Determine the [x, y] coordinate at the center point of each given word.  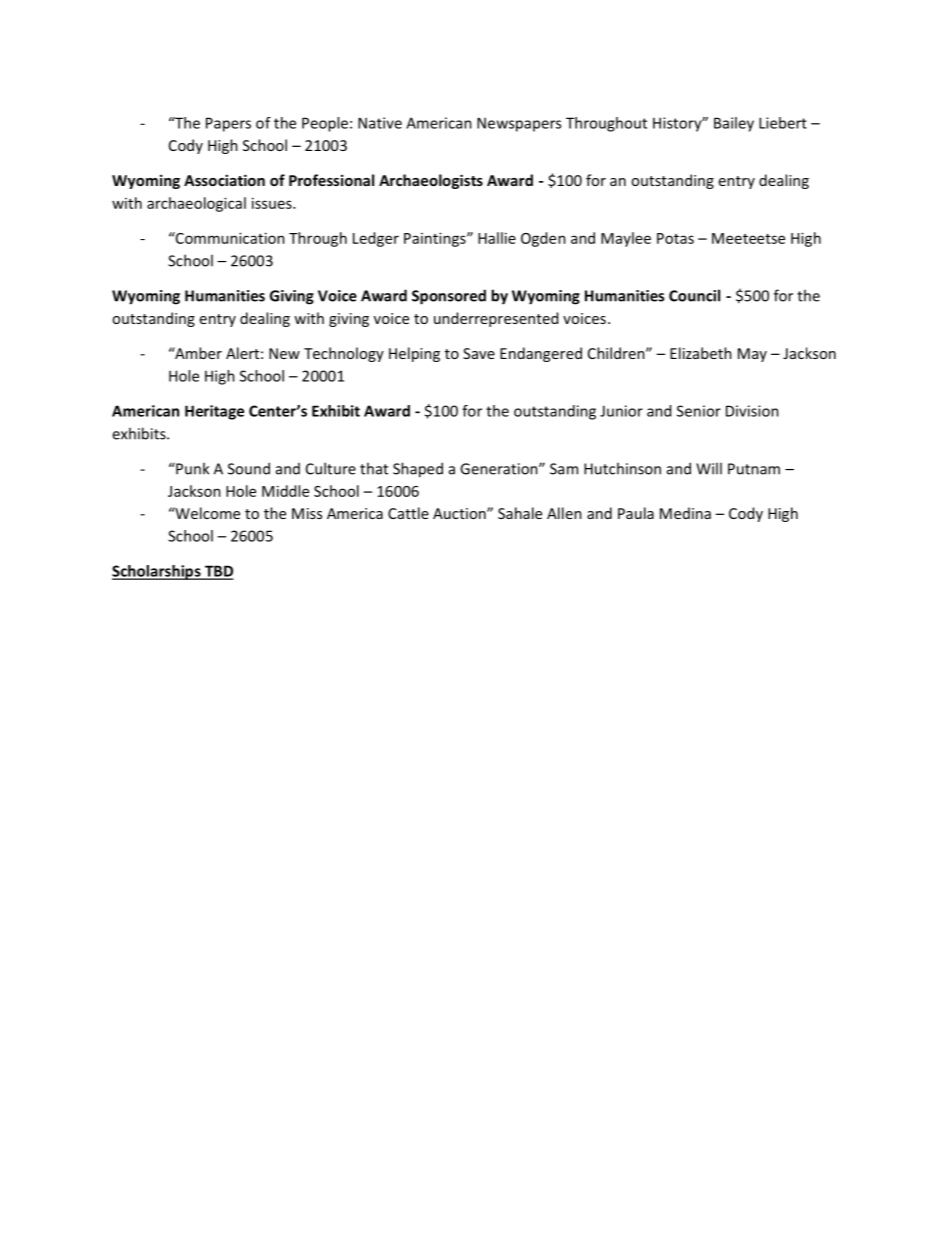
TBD [218, 572]
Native [380, 123]
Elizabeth [701, 353]
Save [479, 353]
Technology [344, 354]
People [325, 124]
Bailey [734, 124]
